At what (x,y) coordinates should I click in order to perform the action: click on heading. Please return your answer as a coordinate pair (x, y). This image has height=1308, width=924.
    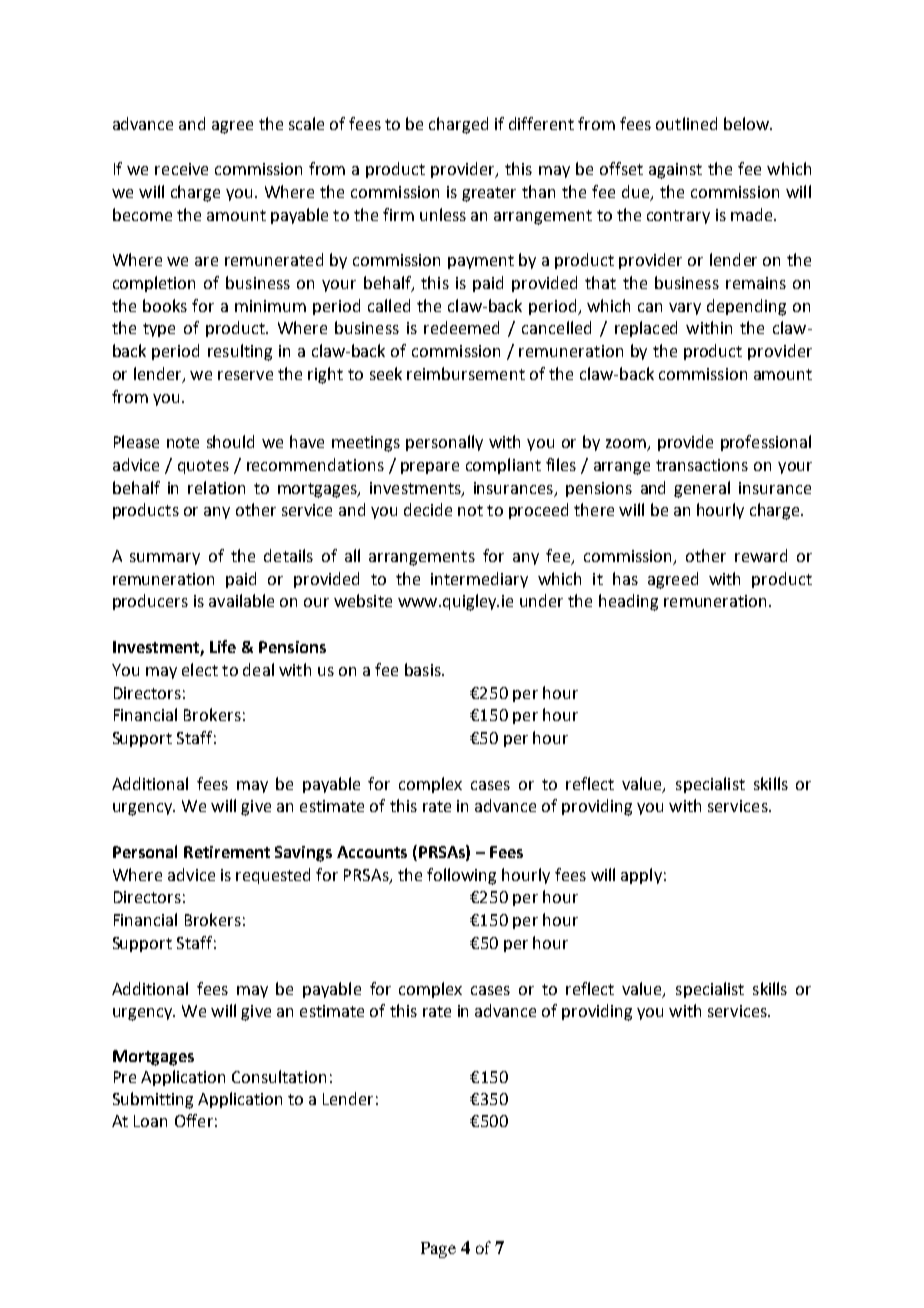
    Looking at the image, I should click on (628, 602).
